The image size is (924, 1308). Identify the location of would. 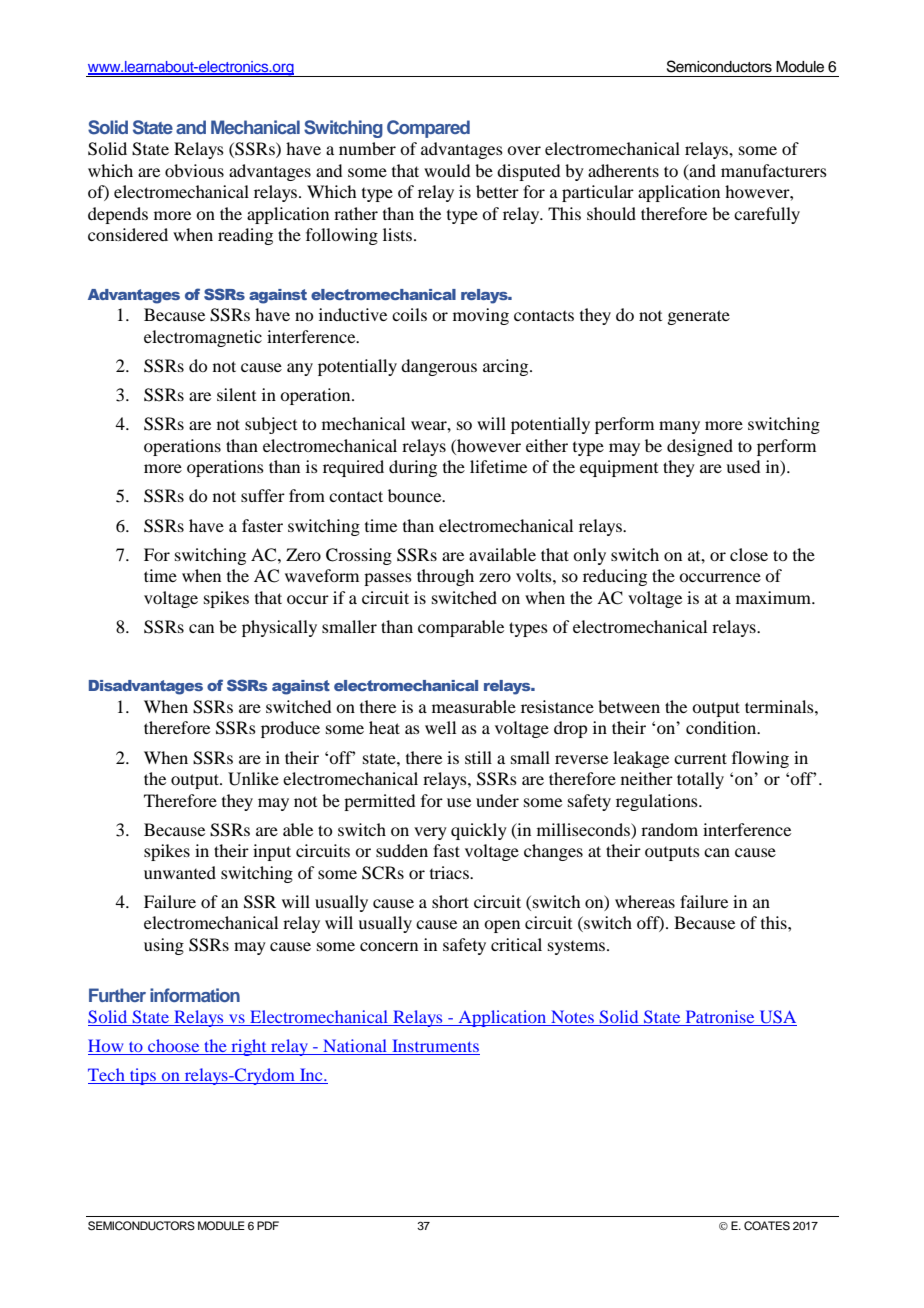
(447, 170).
